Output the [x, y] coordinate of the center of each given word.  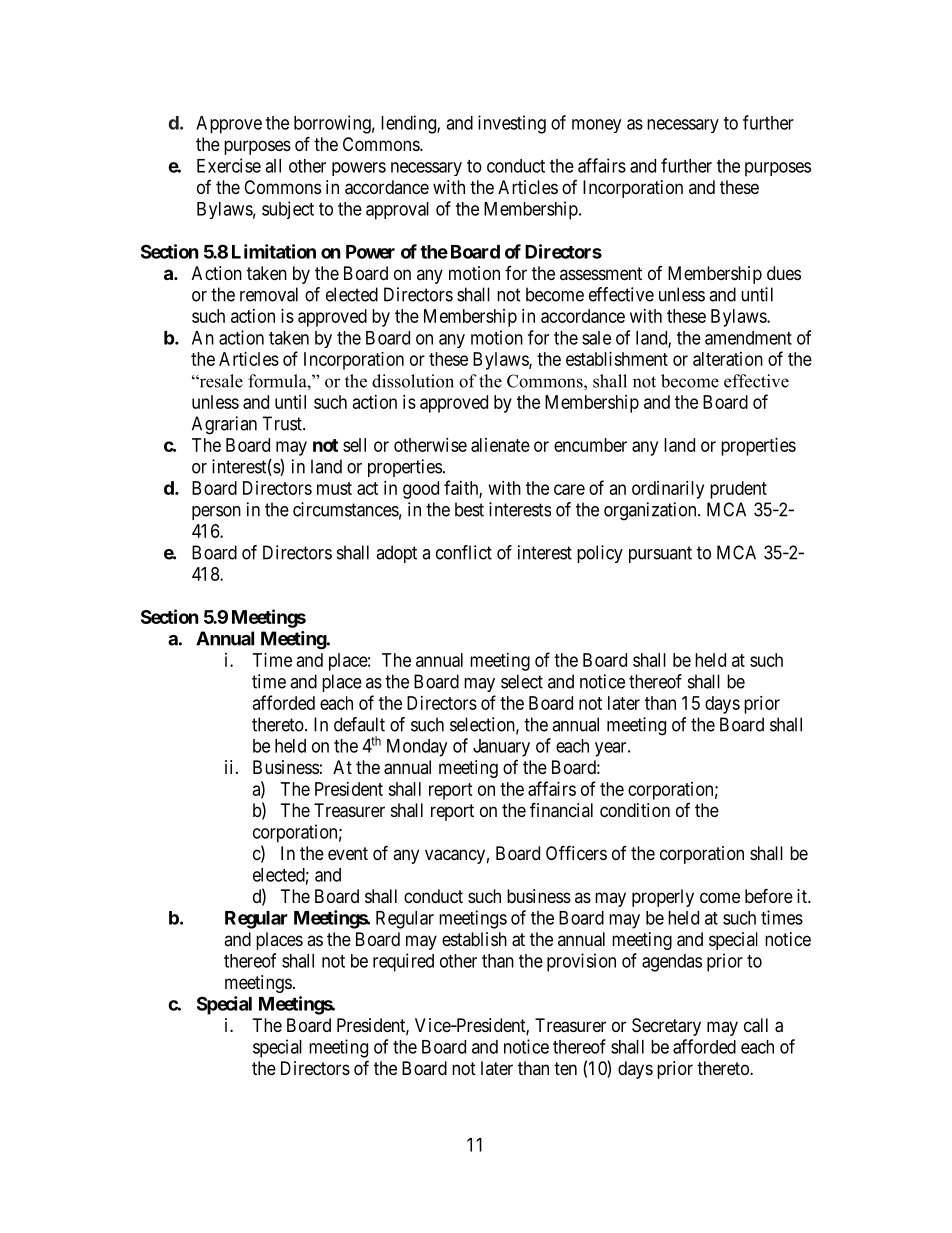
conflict [464, 552]
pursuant [660, 554]
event [348, 853]
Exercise [229, 165]
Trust [283, 423]
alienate [500, 445]
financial [561, 810]
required [403, 962]
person [216, 513]
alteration [728, 359]
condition [635, 810]
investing [512, 124]
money [596, 126]
